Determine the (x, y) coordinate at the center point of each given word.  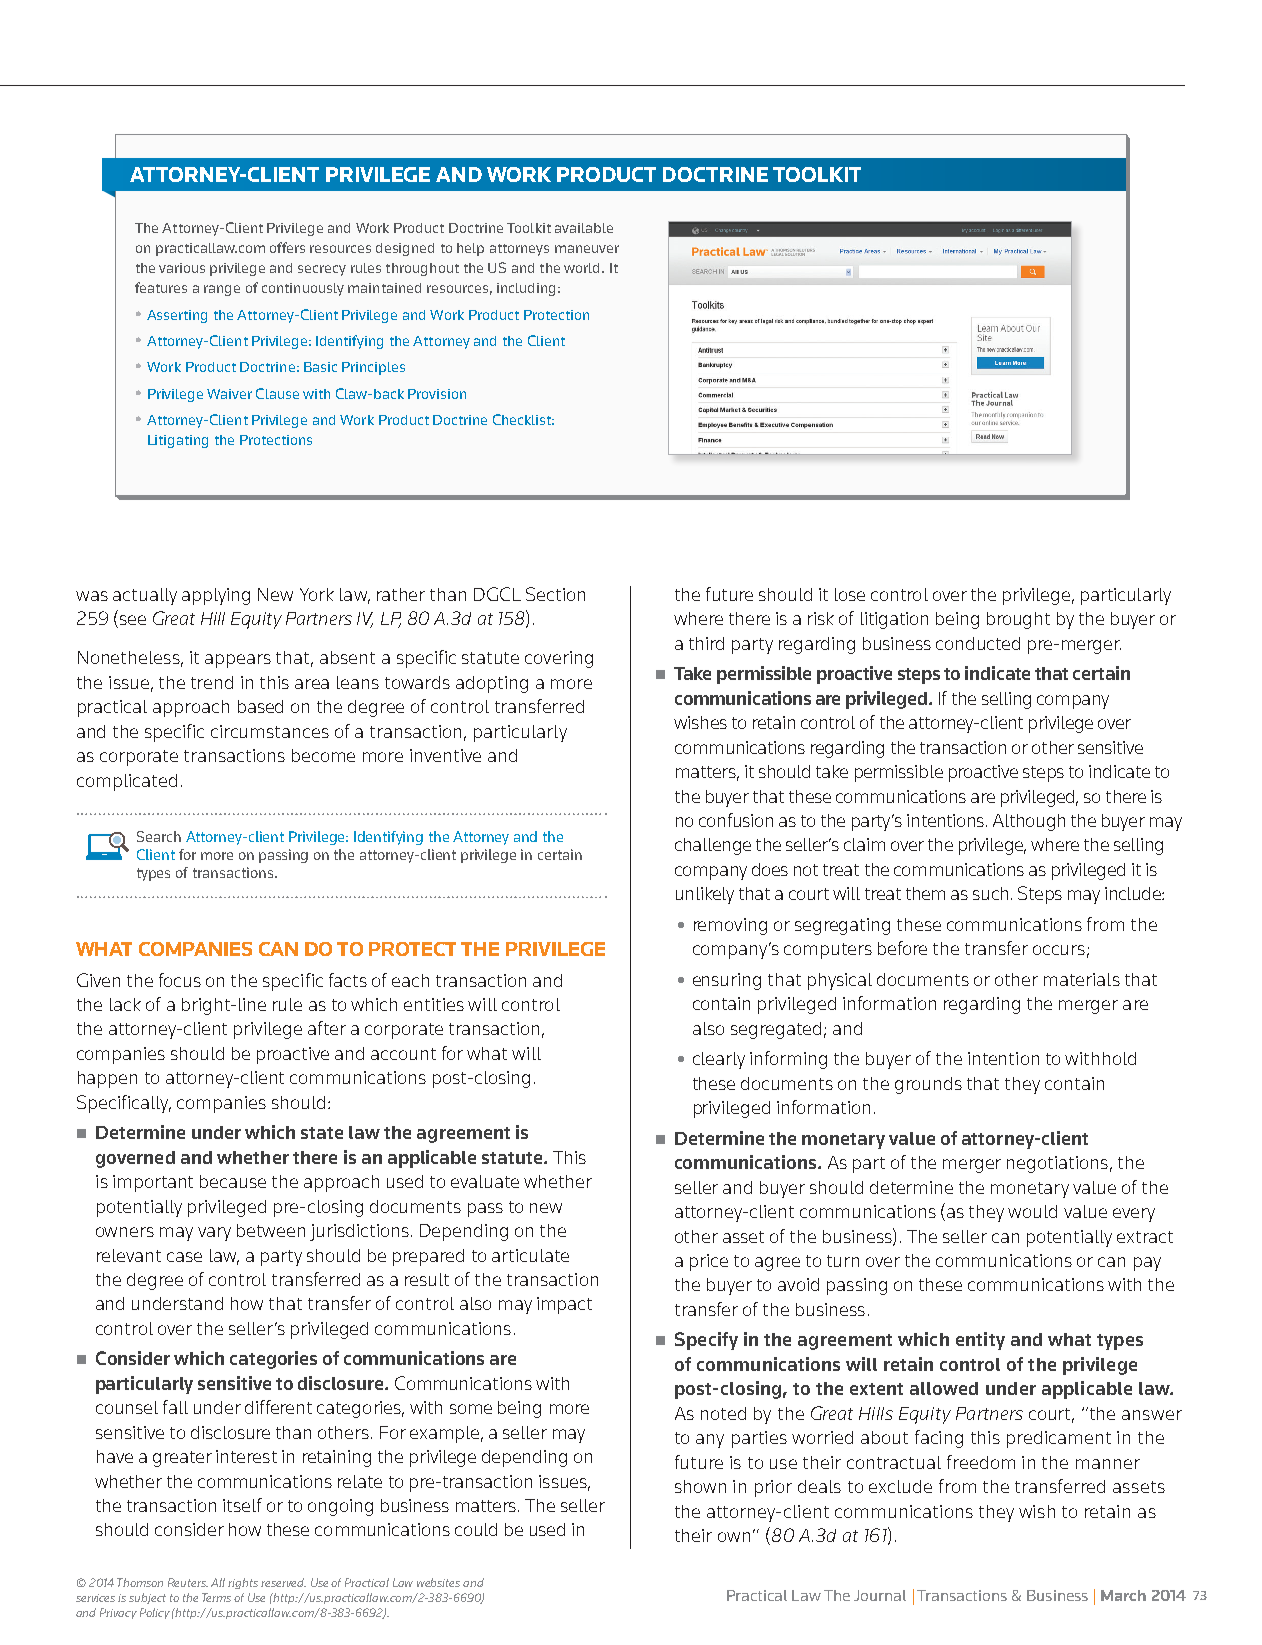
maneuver (587, 249)
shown (700, 1486)
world (583, 268)
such (990, 893)
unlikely (705, 895)
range (222, 290)
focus (180, 980)
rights (243, 1583)
